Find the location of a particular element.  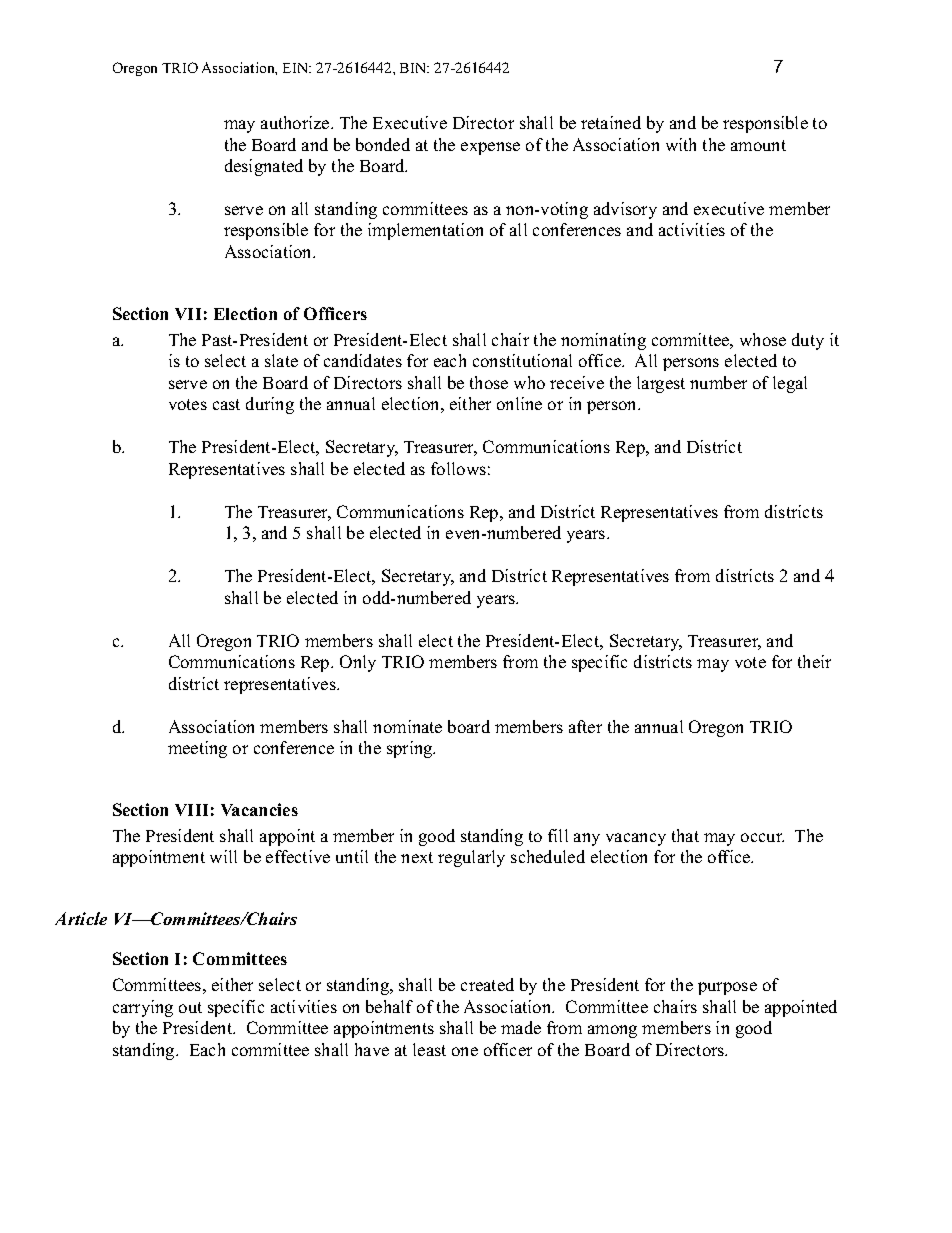

least is located at coordinates (429, 1049).
